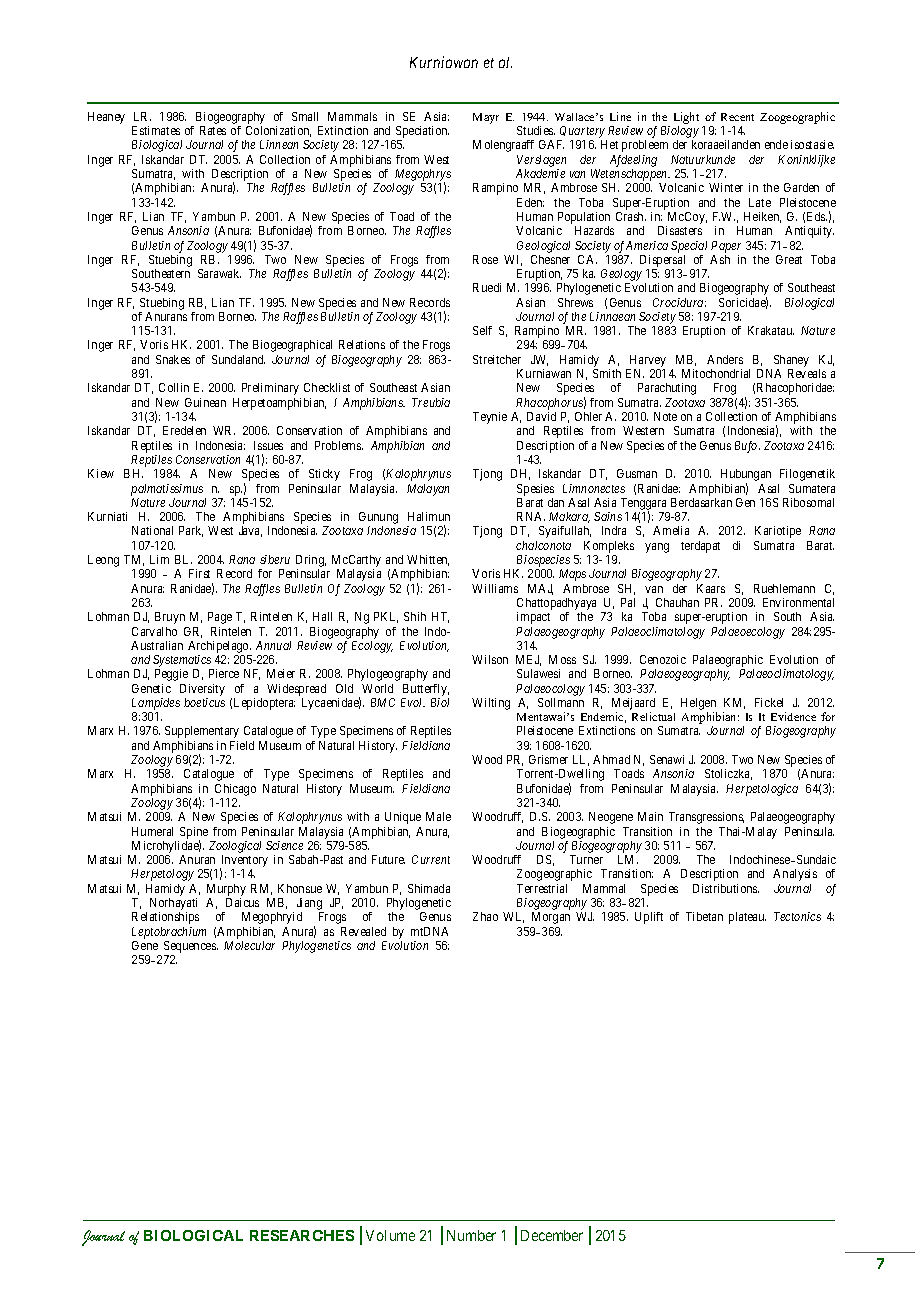 This screenshot has width=924, height=1308. What do you see at coordinates (485, 916) in the screenshot?
I see `Zhao` at bounding box center [485, 916].
